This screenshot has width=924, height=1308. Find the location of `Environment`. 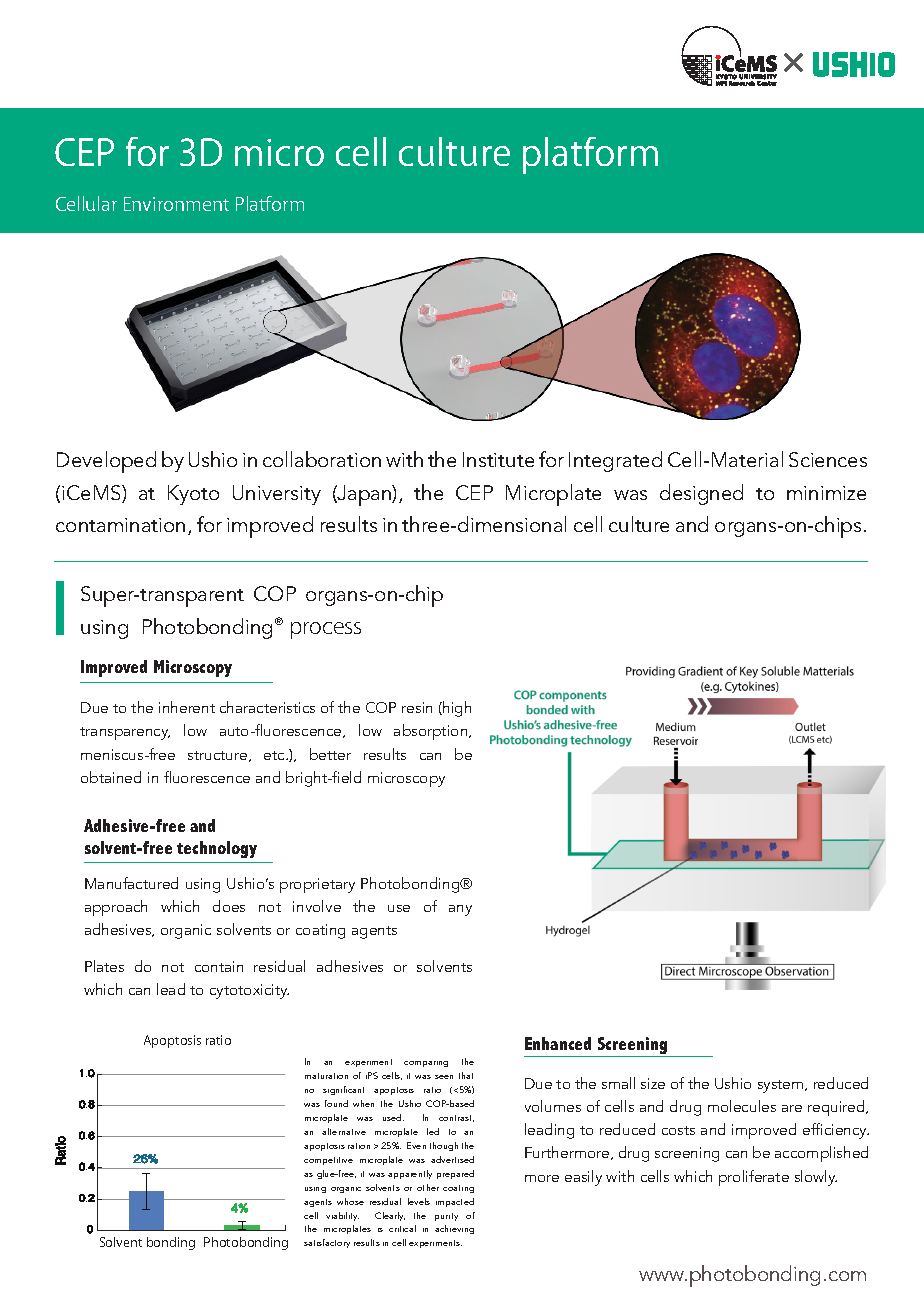

Environment is located at coordinates (176, 204).
